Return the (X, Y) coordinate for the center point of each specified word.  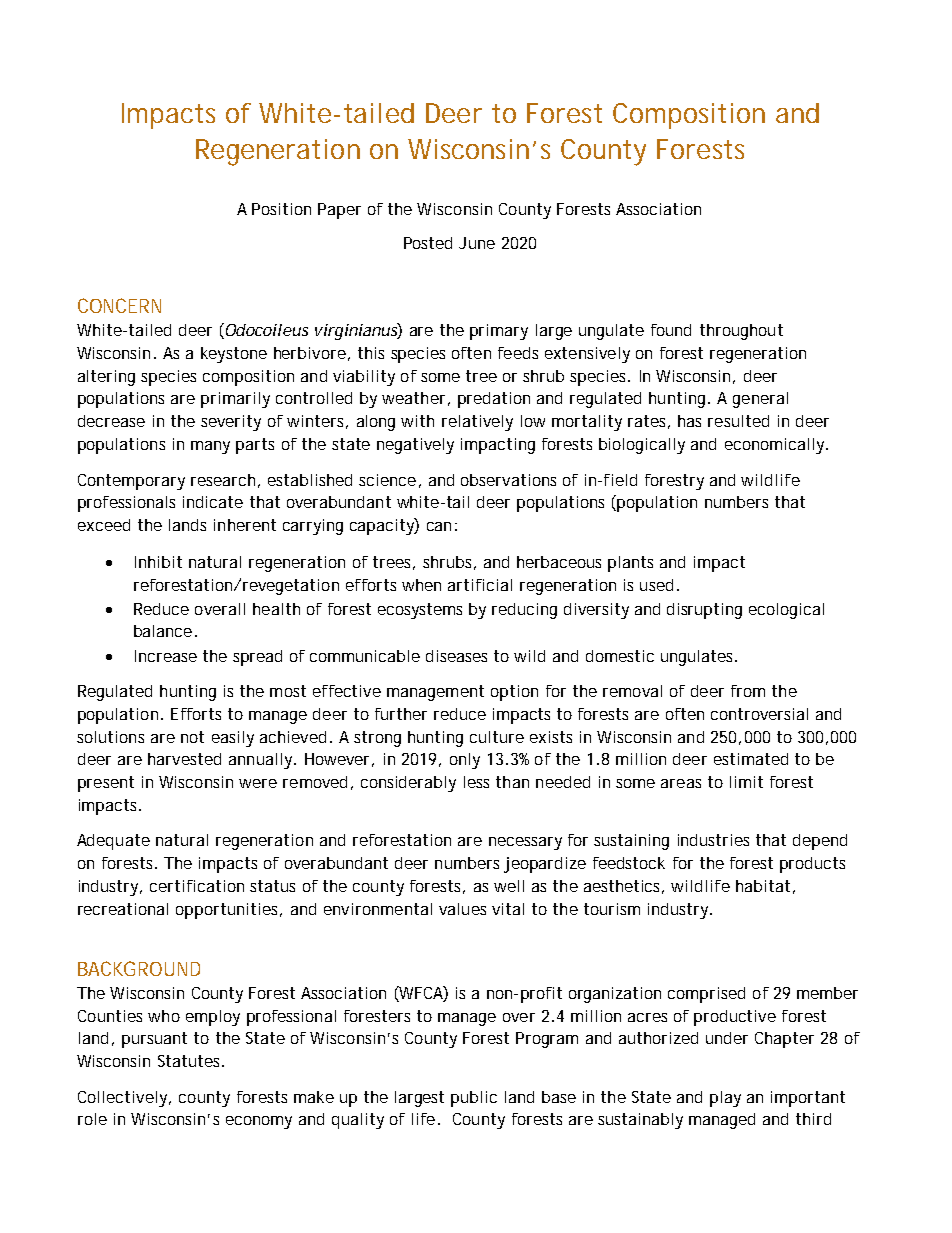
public (474, 1099)
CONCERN (119, 305)
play (725, 1099)
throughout (741, 332)
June (477, 243)
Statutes (190, 1061)
